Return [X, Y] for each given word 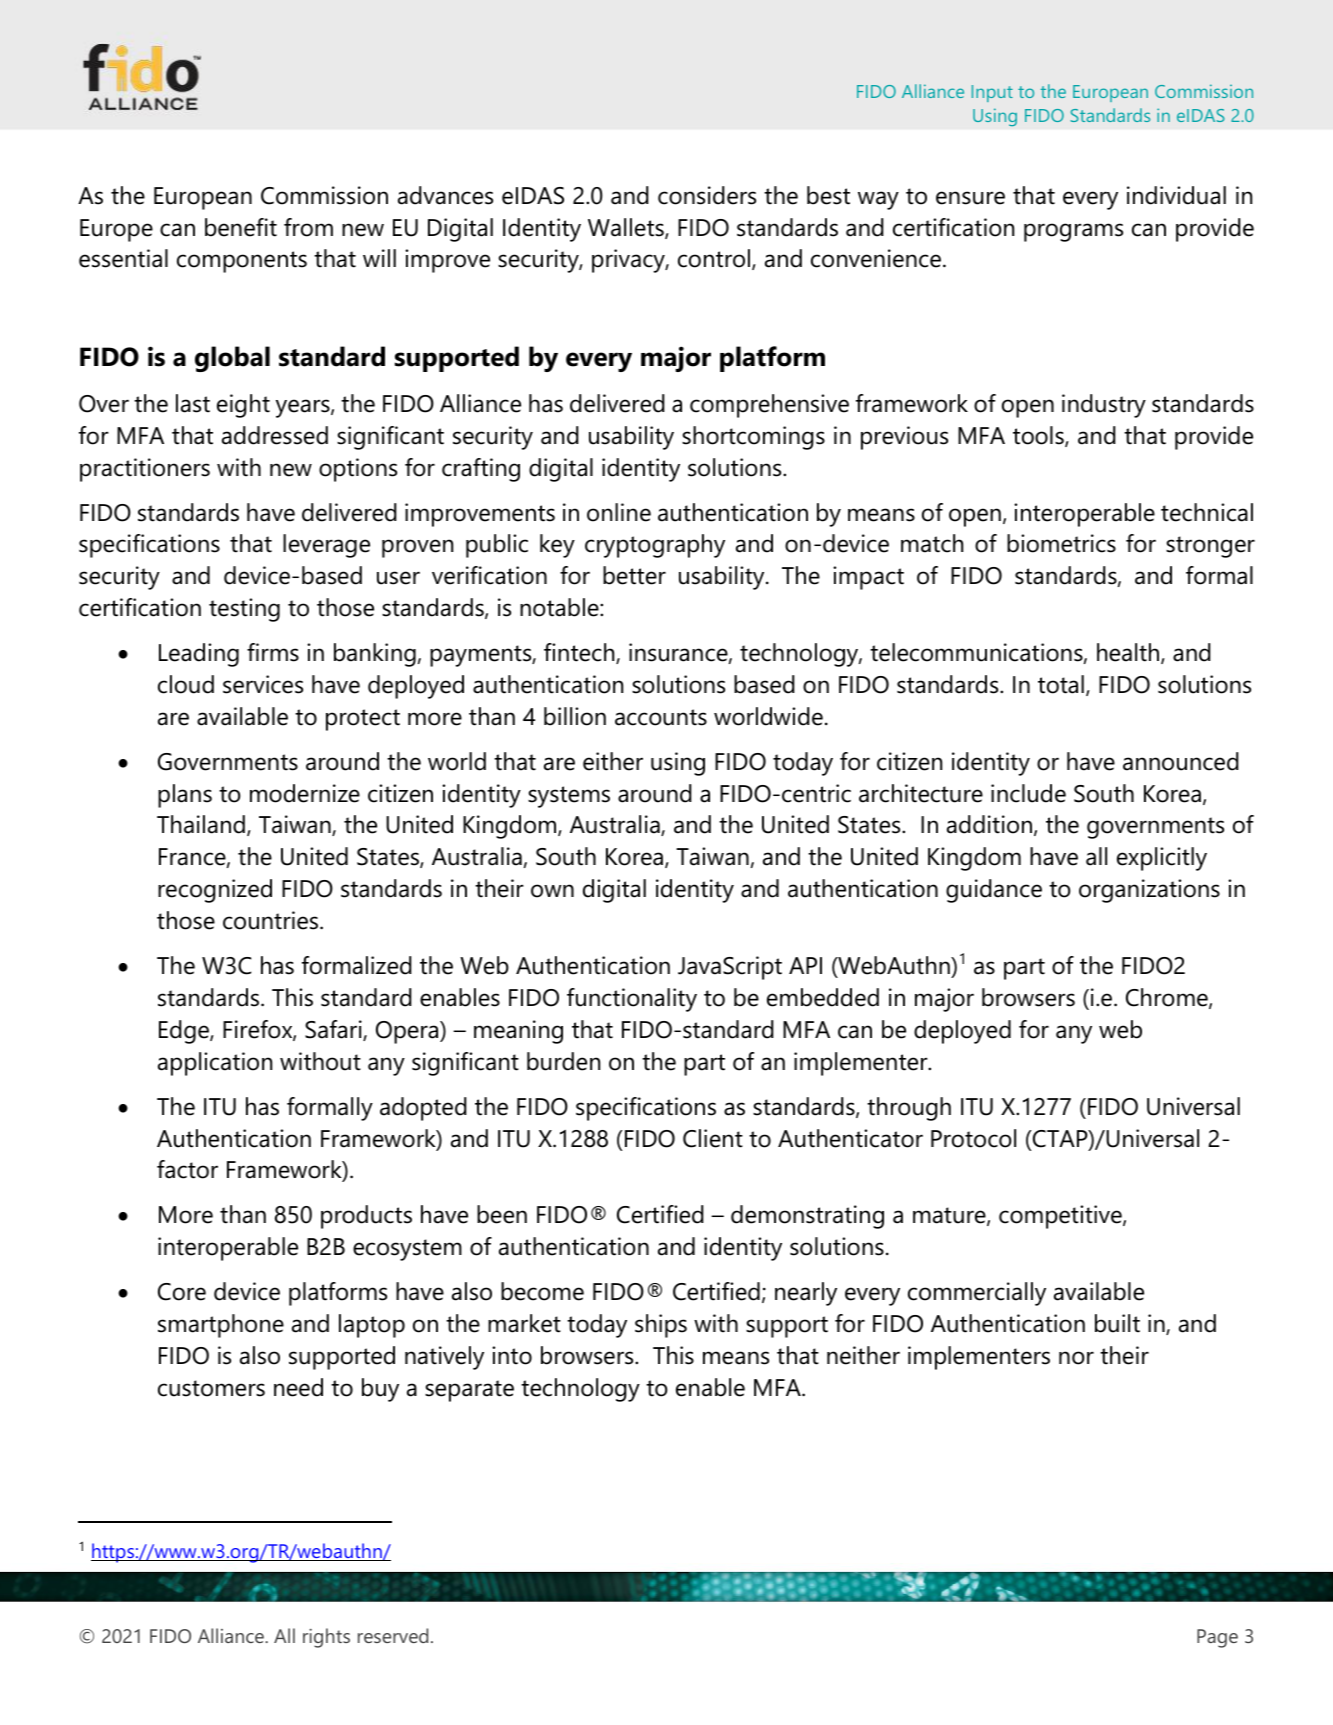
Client [713, 1138]
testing [244, 610]
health [1129, 653]
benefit [241, 227]
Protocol [973, 1138]
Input [992, 93]
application [215, 1064]
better [634, 575]
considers [707, 195]
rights [326, 1638]
